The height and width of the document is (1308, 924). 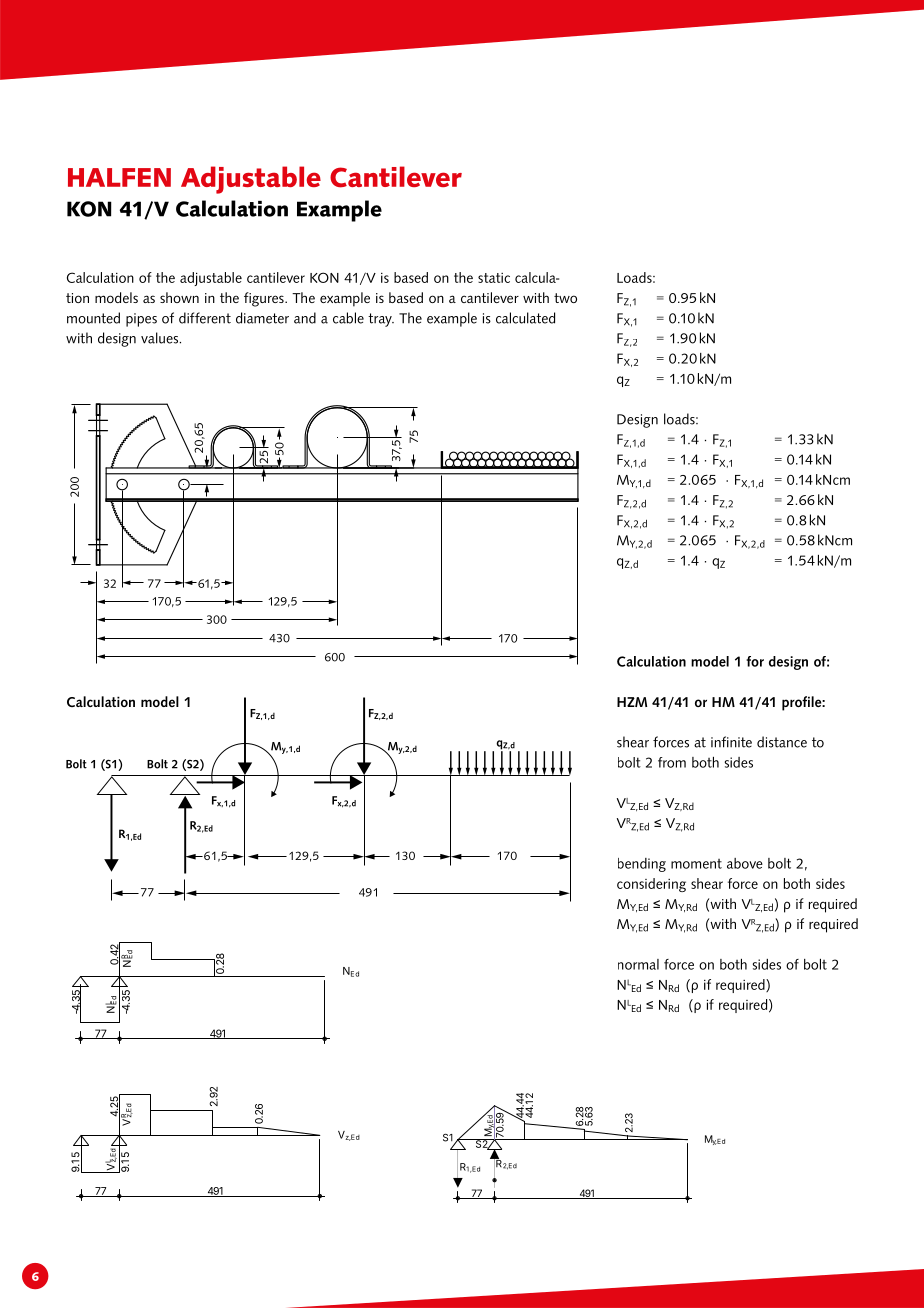 What do you see at coordinates (161, 338) in the document?
I see `values` at bounding box center [161, 338].
